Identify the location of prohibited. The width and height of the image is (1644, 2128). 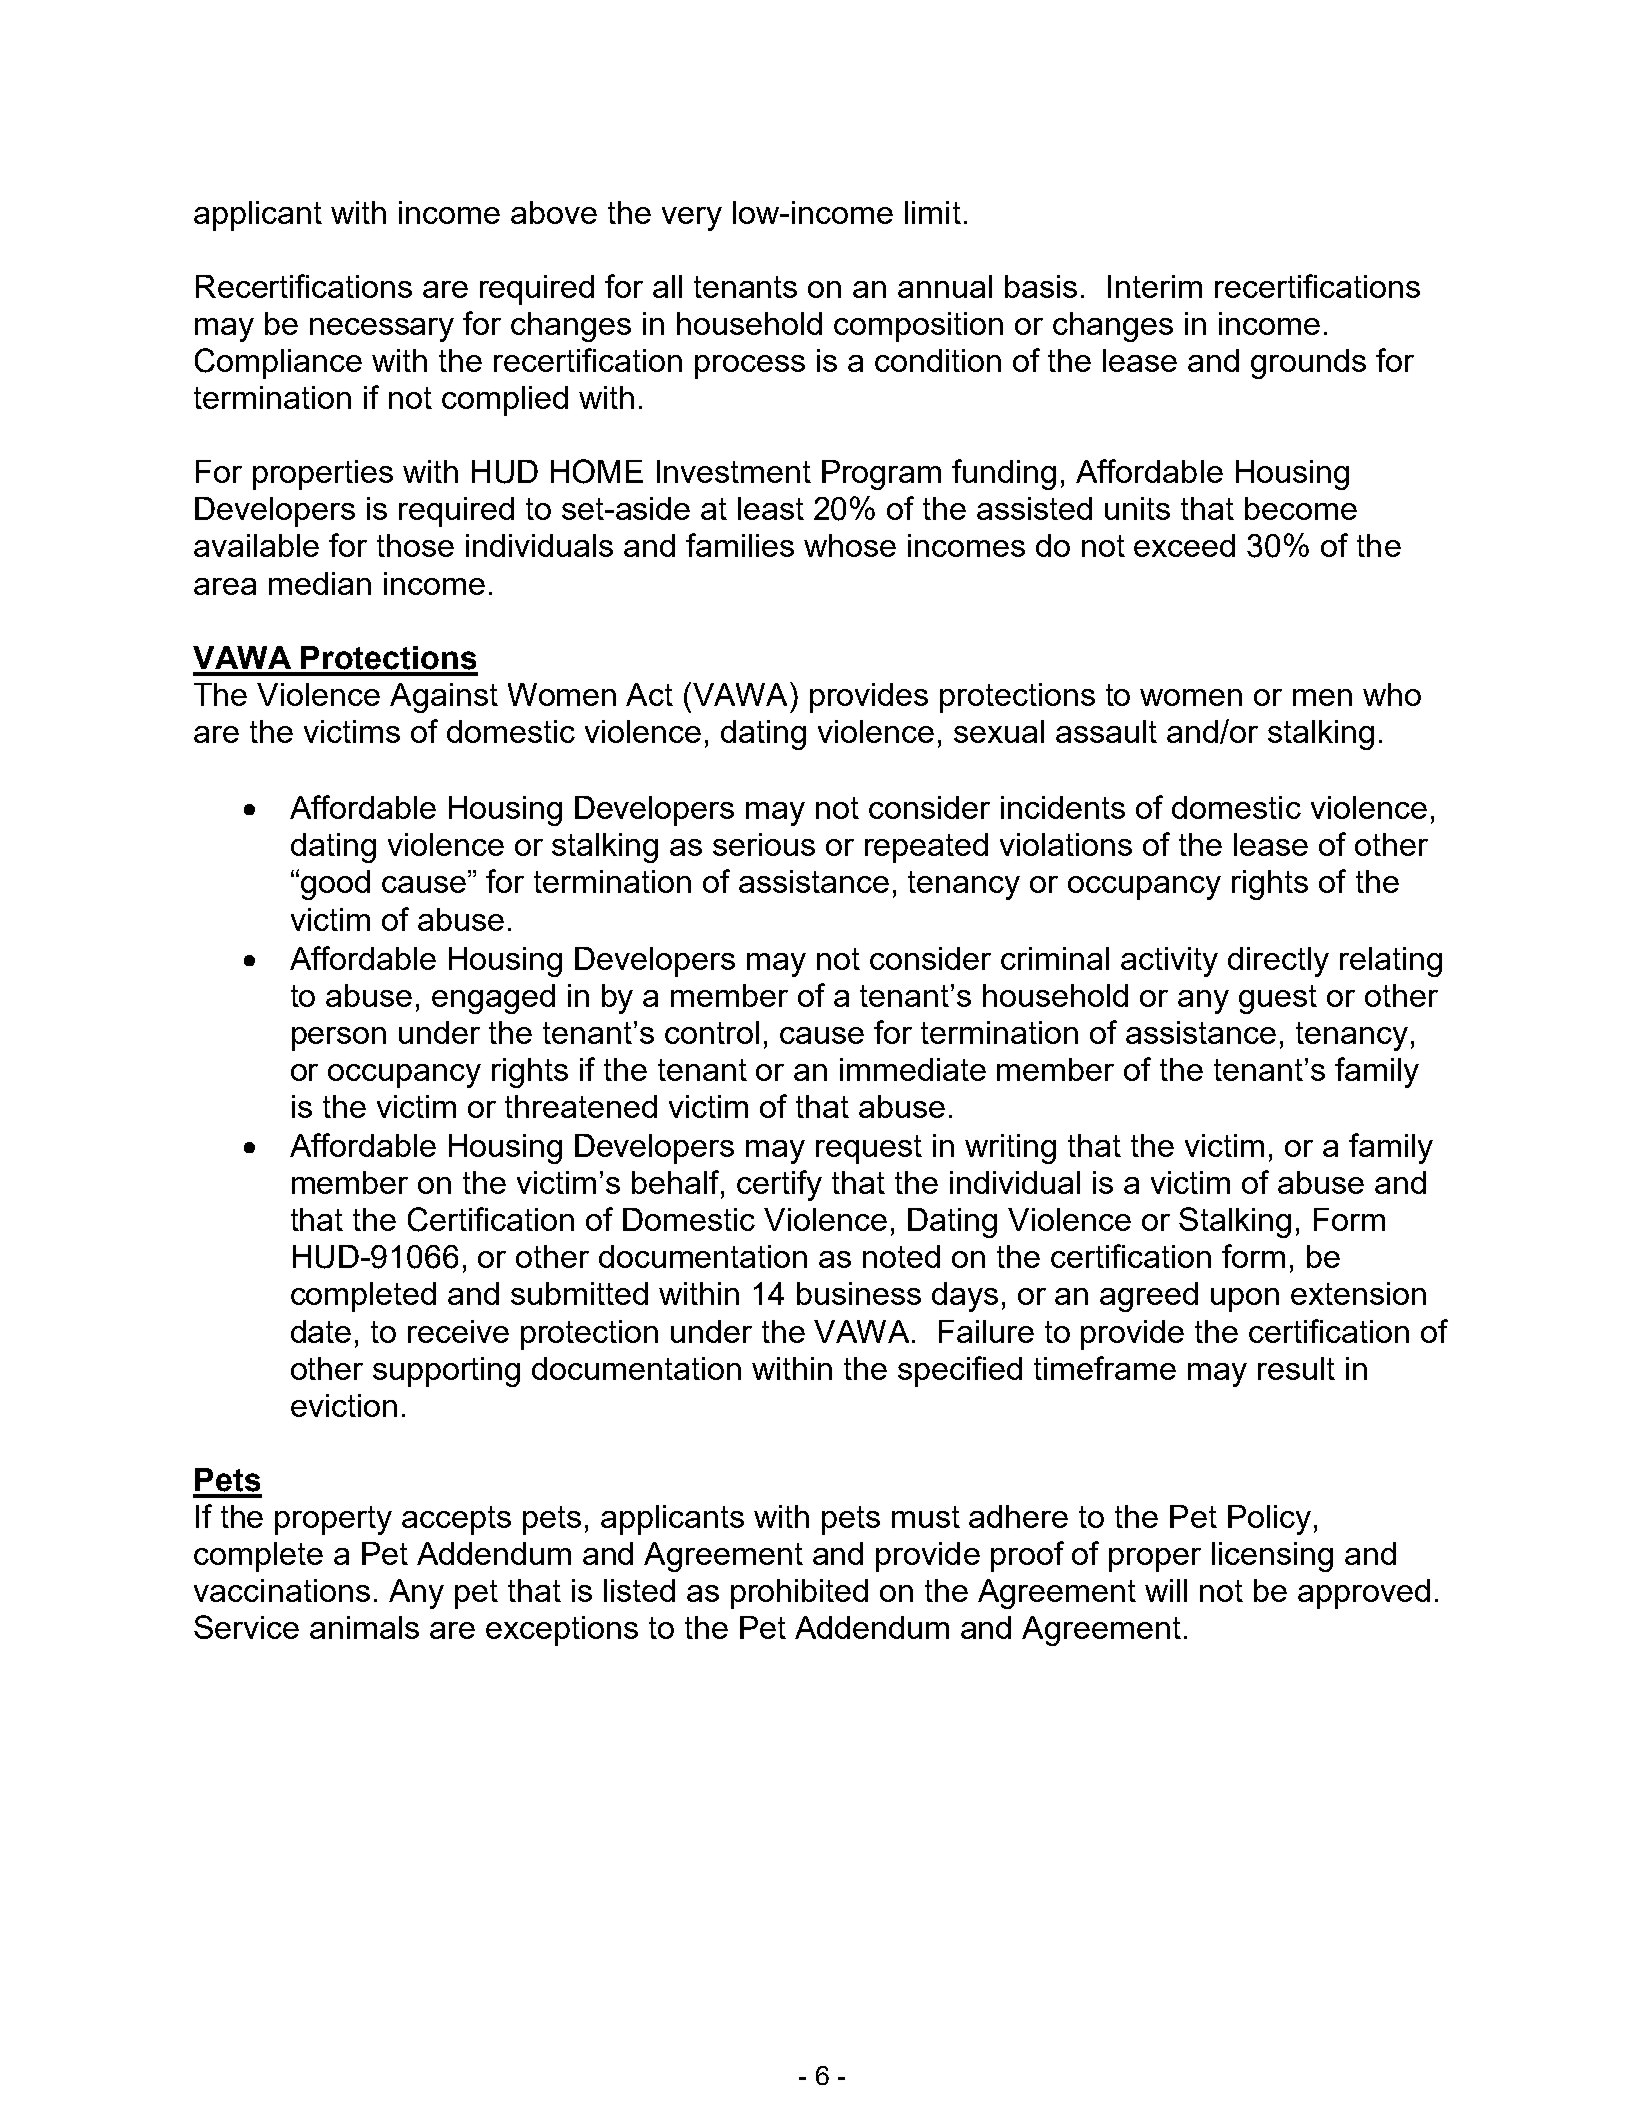
(799, 1594).
